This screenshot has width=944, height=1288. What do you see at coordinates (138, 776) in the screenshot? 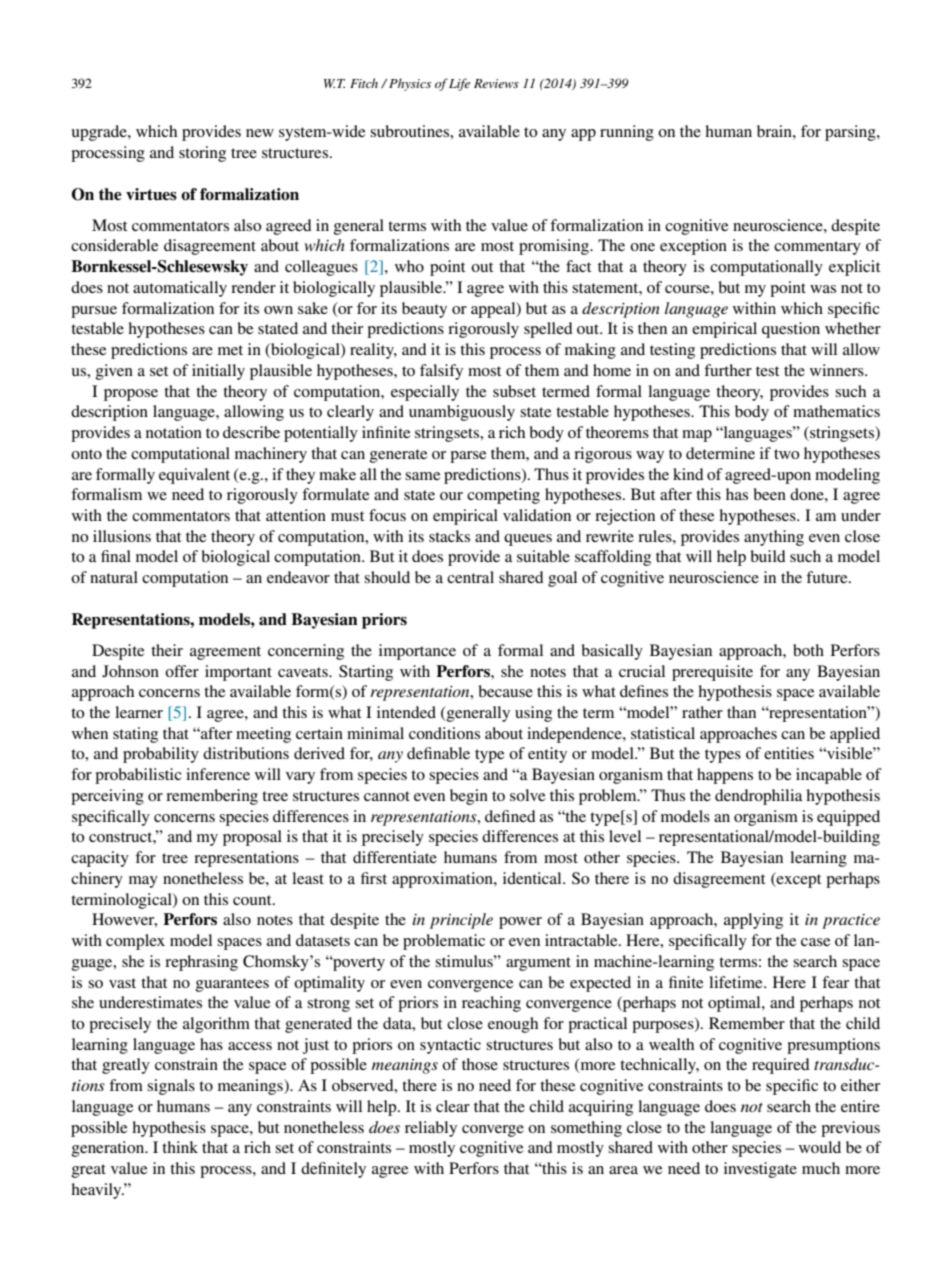
I see `probabilistic` at bounding box center [138, 776].
